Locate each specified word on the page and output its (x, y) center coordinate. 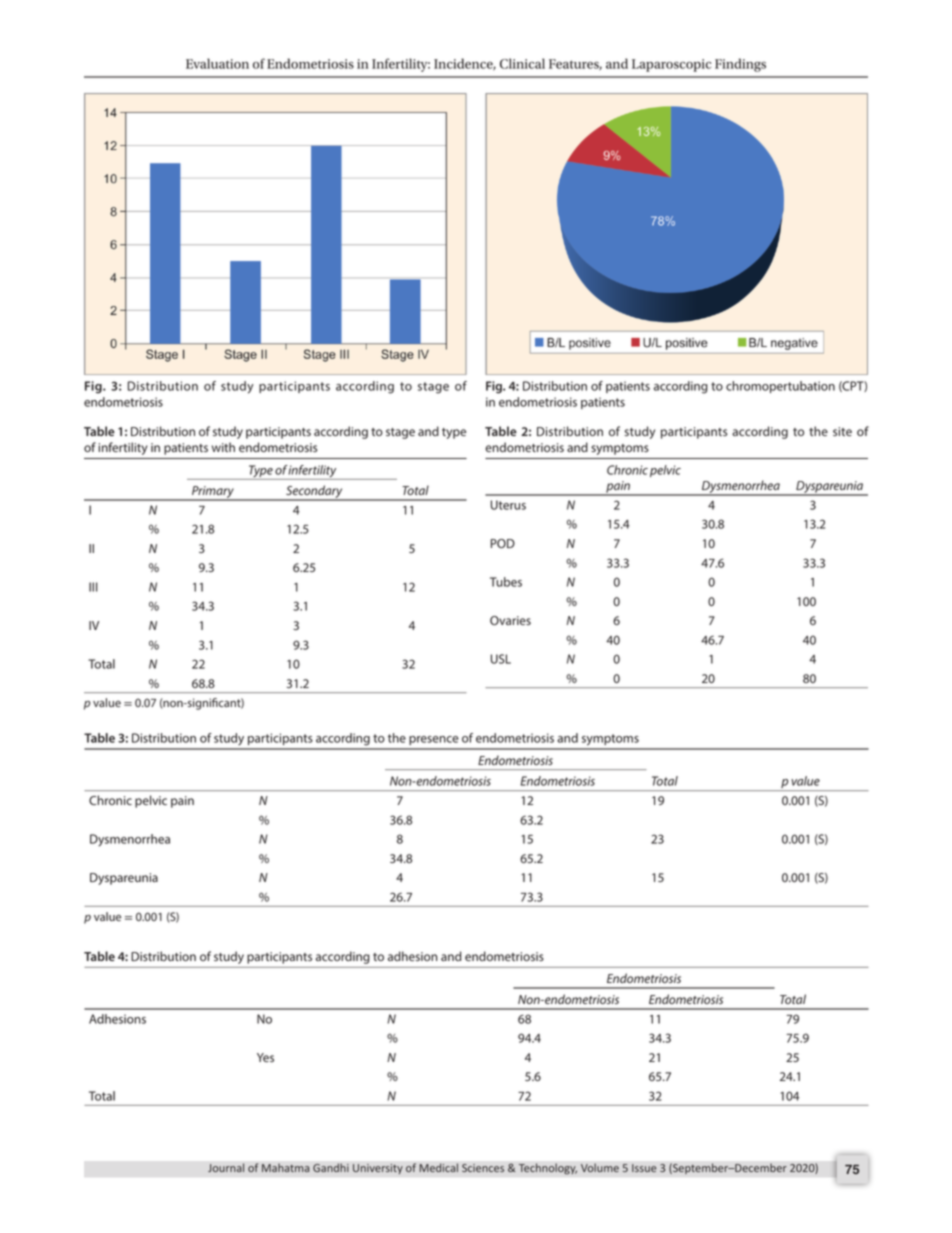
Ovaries (510, 620)
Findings (740, 65)
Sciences (483, 1168)
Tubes (506, 582)
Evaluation (217, 63)
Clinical (522, 63)
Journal (226, 1168)
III (93, 587)
